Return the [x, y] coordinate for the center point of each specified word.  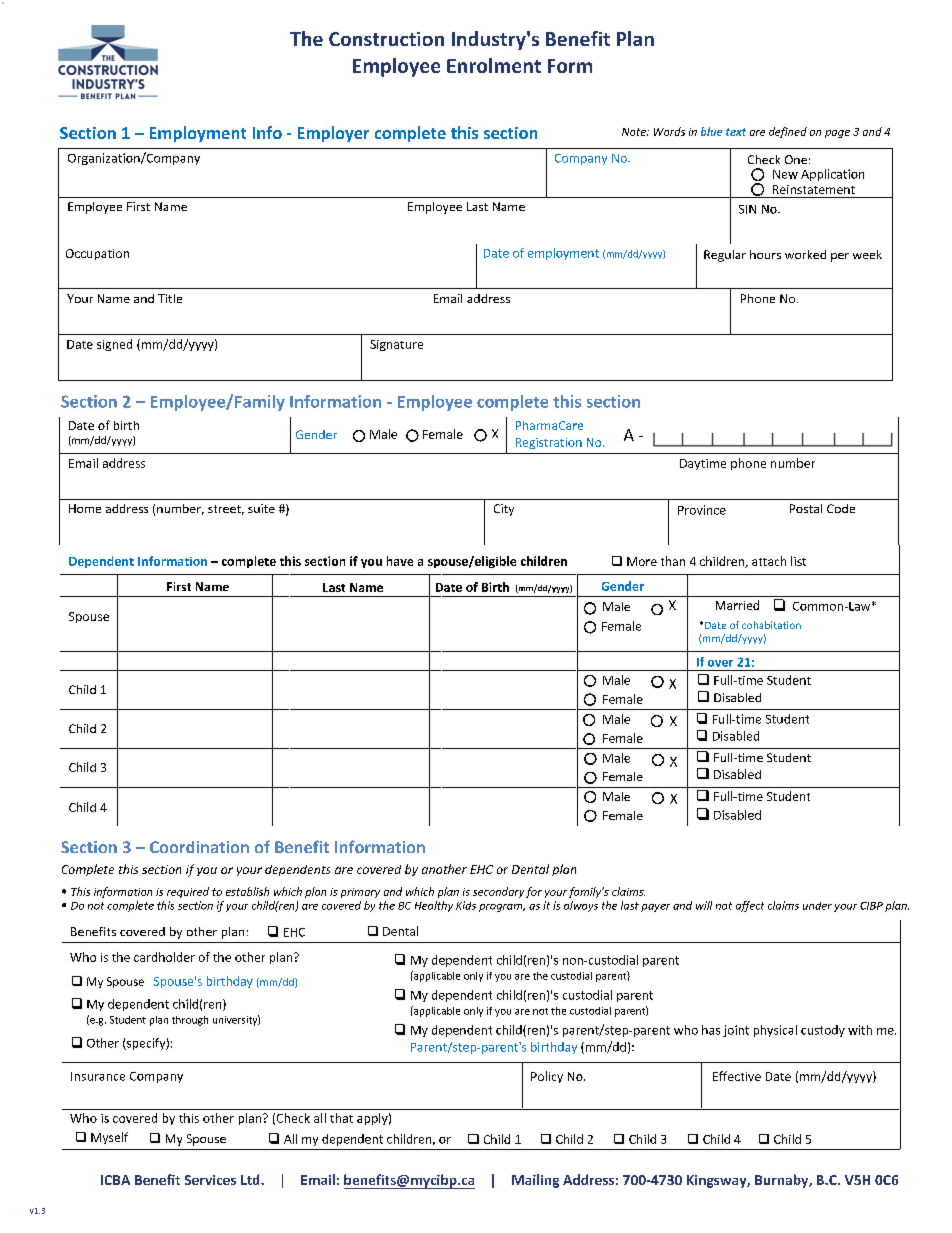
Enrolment [494, 65]
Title [170, 298]
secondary [498, 892]
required [188, 892]
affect [750, 906]
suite [261, 508]
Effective [737, 1076]
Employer [333, 134]
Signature [396, 345]
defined [788, 132]
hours [765, 254]
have [400, 561]
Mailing [535, 1181]
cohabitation [771, 625]
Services [210, 1180]
